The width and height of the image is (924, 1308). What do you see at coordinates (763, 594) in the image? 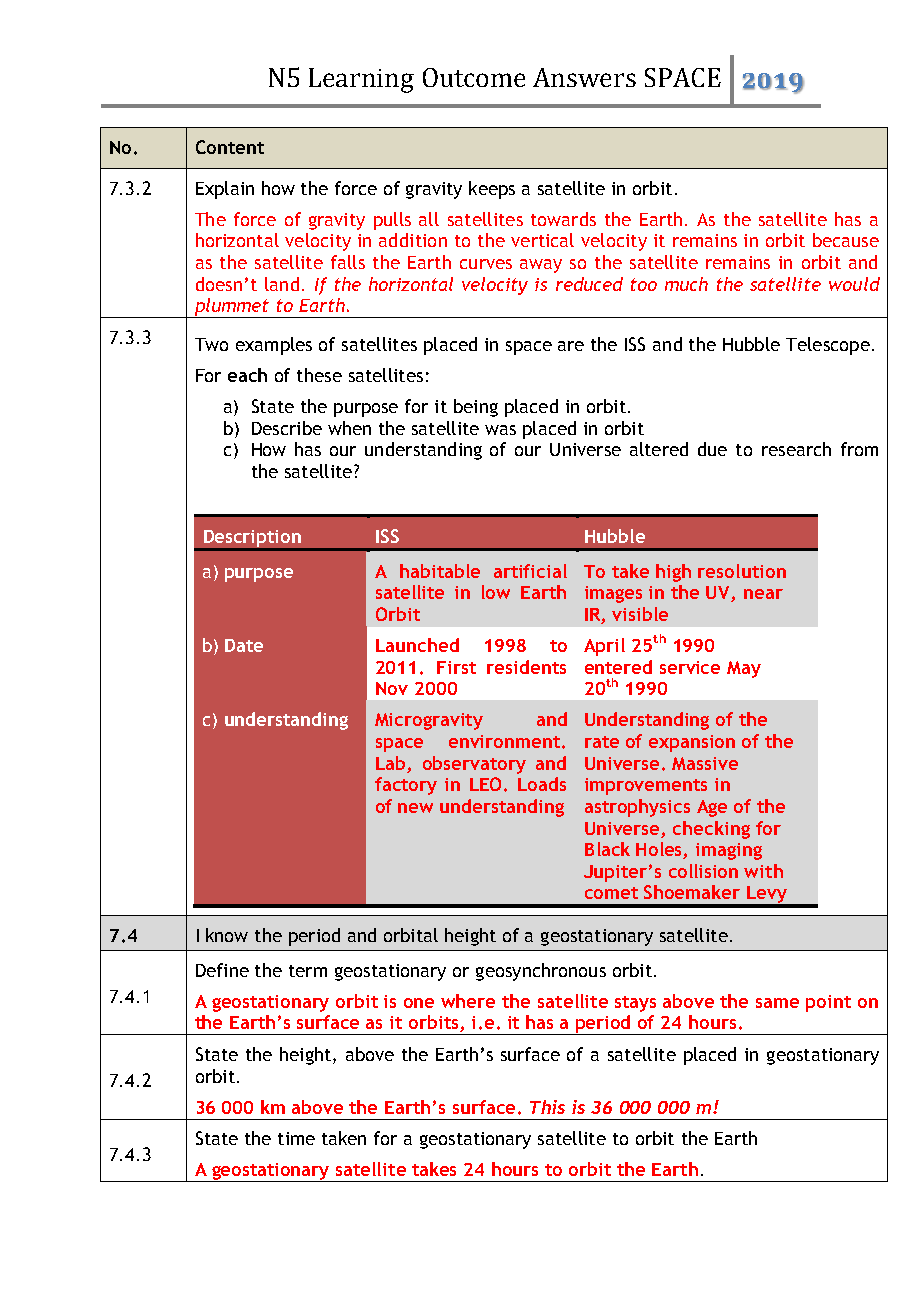
I see `near` at bounding box center [763, 594].
